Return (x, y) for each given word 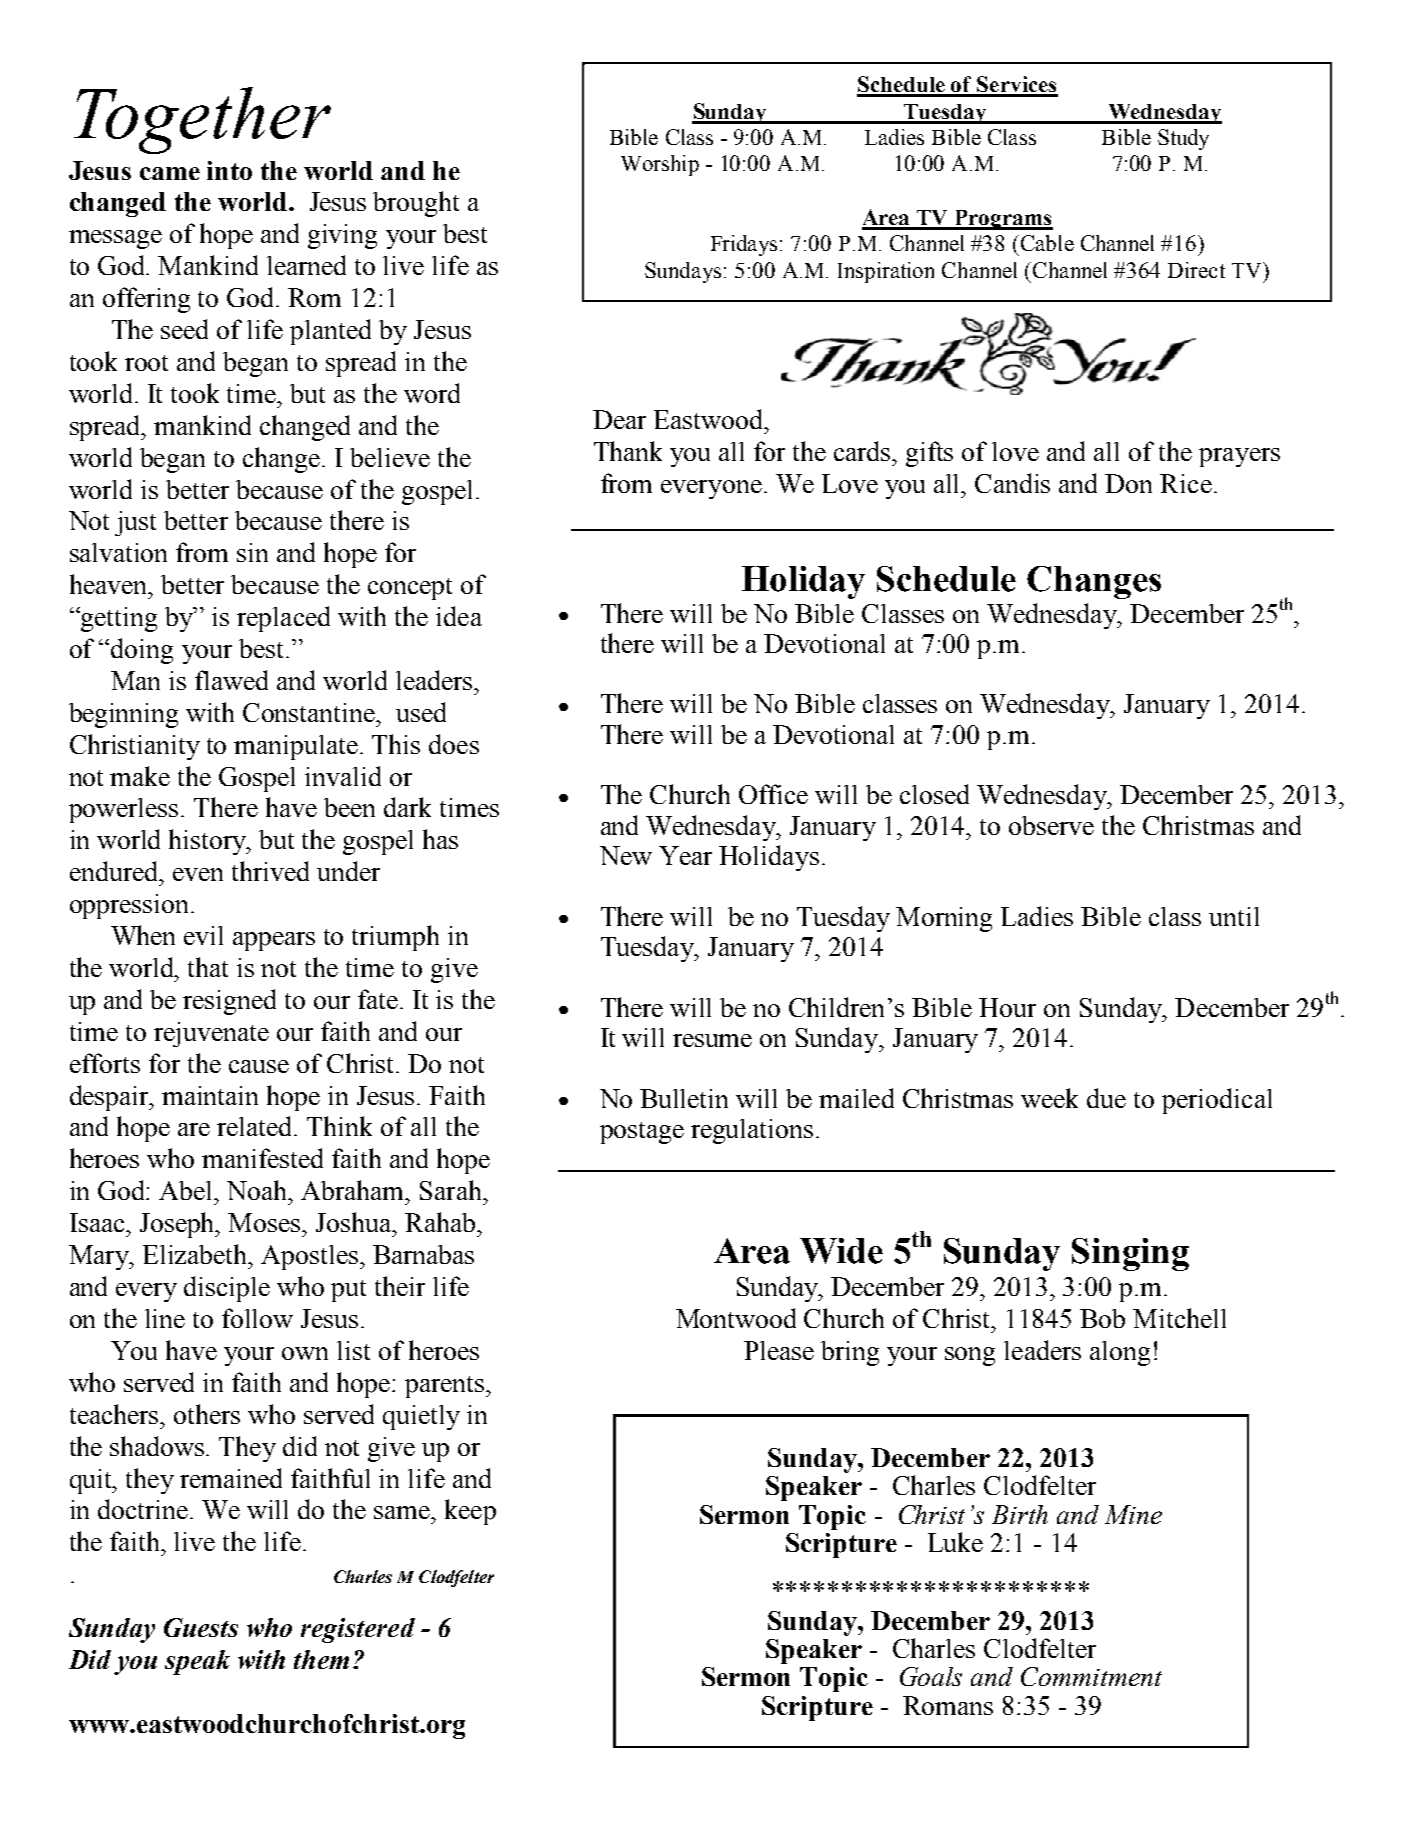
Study (1183, 139)
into (229, 170)
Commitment (1091, 1676)
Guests (201, 1627)
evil (203, 935)
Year (685, 855)
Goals (931, 1676)
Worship (660, 165)
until (1234, 916)
